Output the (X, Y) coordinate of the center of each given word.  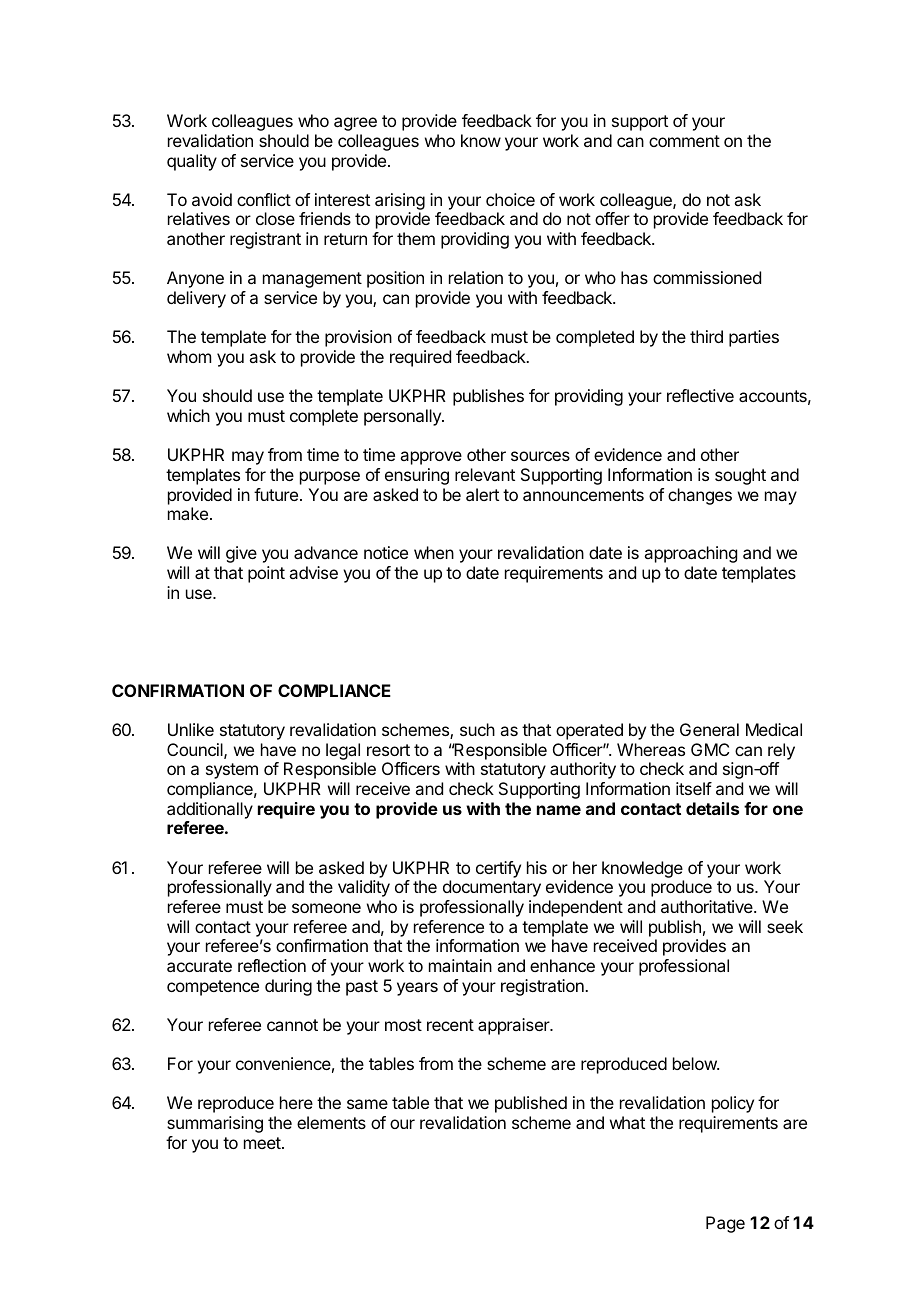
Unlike (191, 729)
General (709, 729)
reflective (700, 395)
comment (684, 141)
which (188, 415)
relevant (485, 474)
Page (725, 1224)
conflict (264, 199)
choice (510, 199)
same (367, 1104)
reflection (272, 965)
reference (449, 926)
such (477, 729)
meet (263, 1143)
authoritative (708, 906)
